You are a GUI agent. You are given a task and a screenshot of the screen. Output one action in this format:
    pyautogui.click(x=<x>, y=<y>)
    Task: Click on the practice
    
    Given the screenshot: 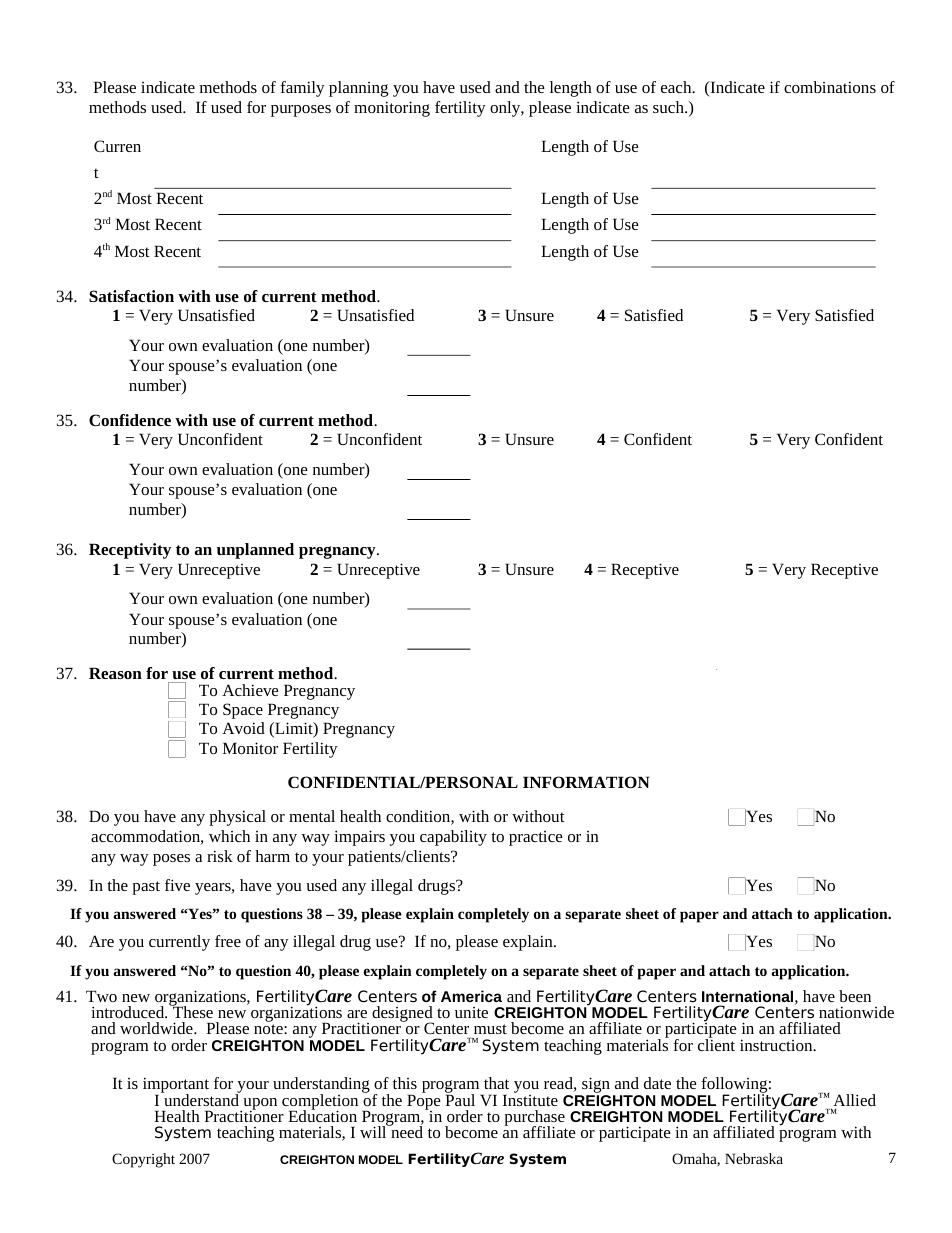 What is the action you would take?
    pyautogui.click(x=536, y=838)
